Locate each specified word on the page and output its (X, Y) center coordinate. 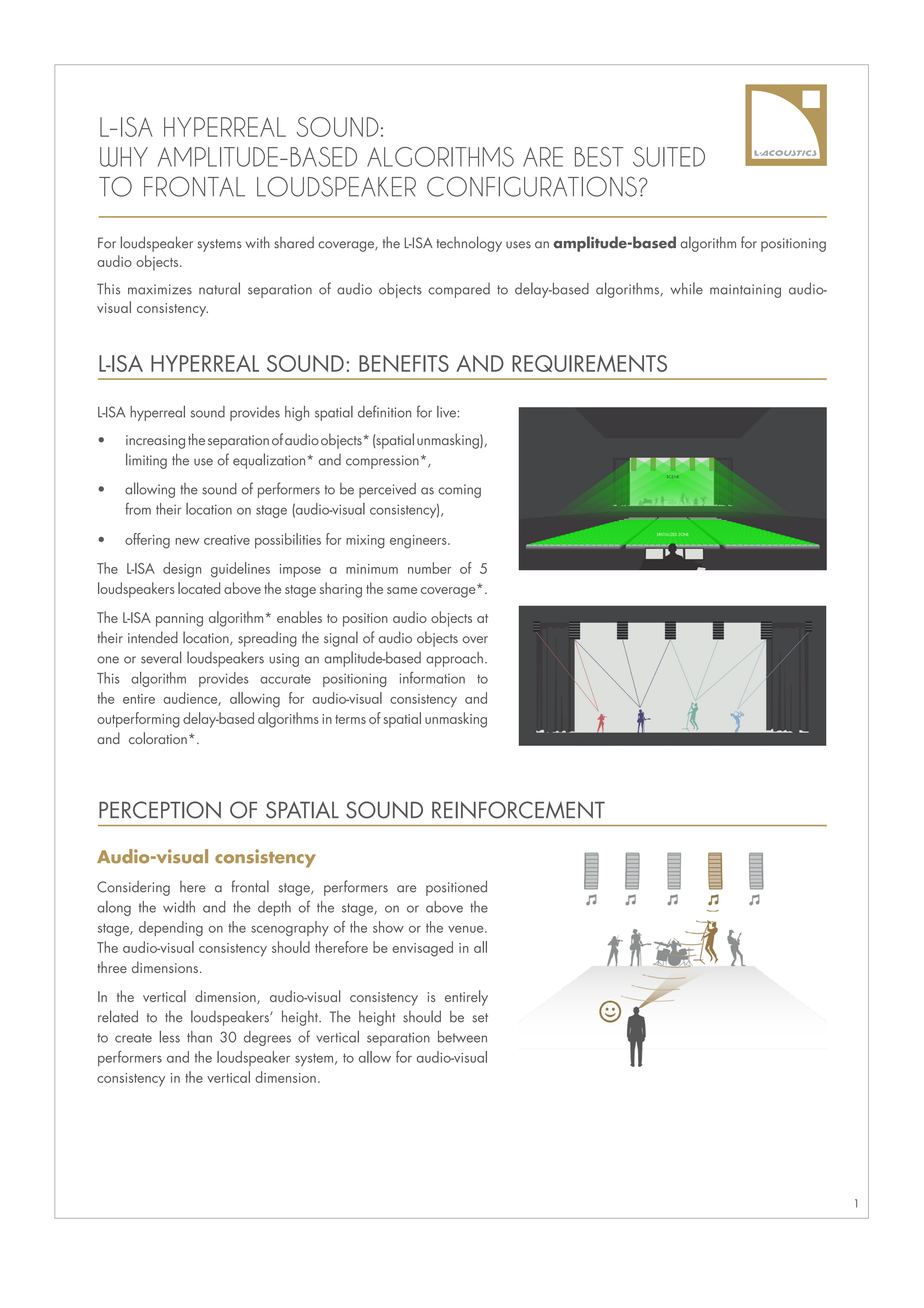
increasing (155, 442)
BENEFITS (404, 363)
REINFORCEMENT (518, 810)
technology (469, 244)
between (462, 1037)
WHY (124, 157)
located (199, 588)
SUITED (669, 157)
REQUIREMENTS (589, 363)
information (432, 677)
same (402, 590)
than (199, 1037)
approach (454, 659)
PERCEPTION (160, 810)
